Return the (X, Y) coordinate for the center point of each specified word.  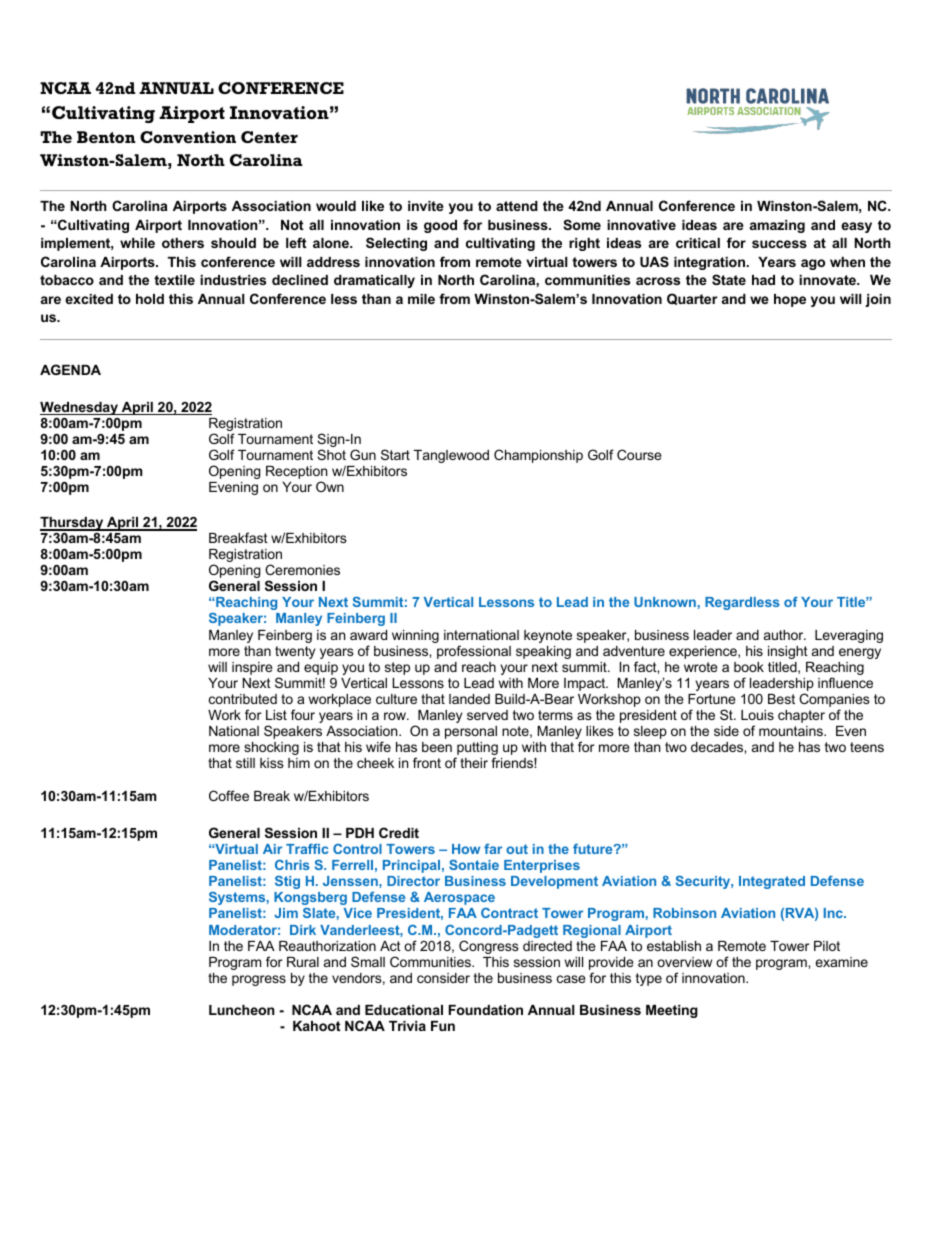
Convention (188, 137)
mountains (792, 731)
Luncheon (242, 1010)
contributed (243, 699)
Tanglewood (451, 456)
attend (517, 206)
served (487, 715)
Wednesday (80, 408)
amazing (777, 226)
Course (639, 454)
